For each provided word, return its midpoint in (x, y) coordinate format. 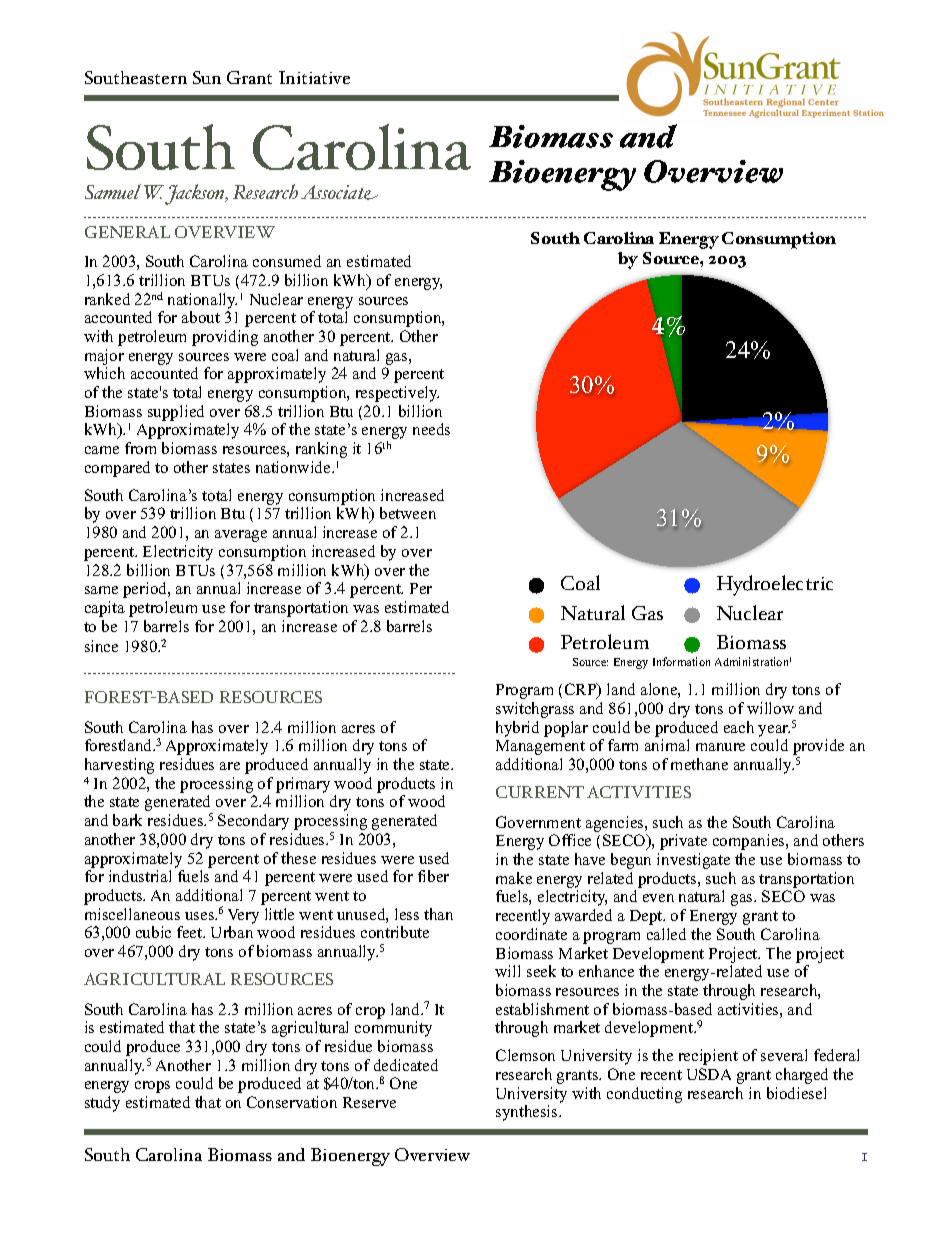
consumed (287, 261)
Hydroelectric (775, 585)
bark (127, 820)
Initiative (314, 77)
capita (105, 609)
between (408, 513)
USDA (709, 1074)
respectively (397, 394)
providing (225, 338)
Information (681, 661)
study (102, 1104)
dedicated (406, 1065)
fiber (433, 876)
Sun (207, 77)
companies (750, 842)
